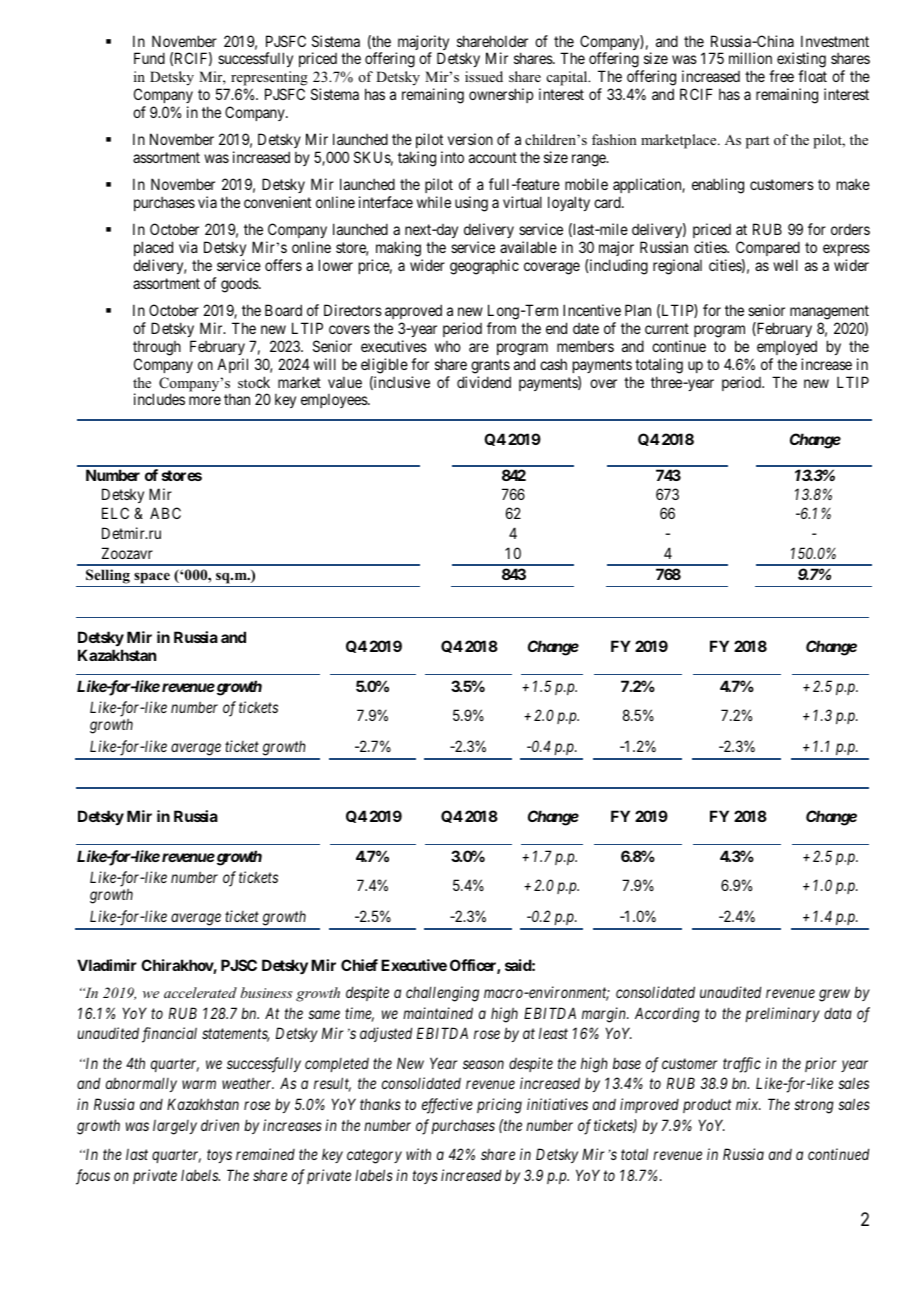  Describe the element at coordinates (834, 995) in the screenshot. I see `grew` at that location.
